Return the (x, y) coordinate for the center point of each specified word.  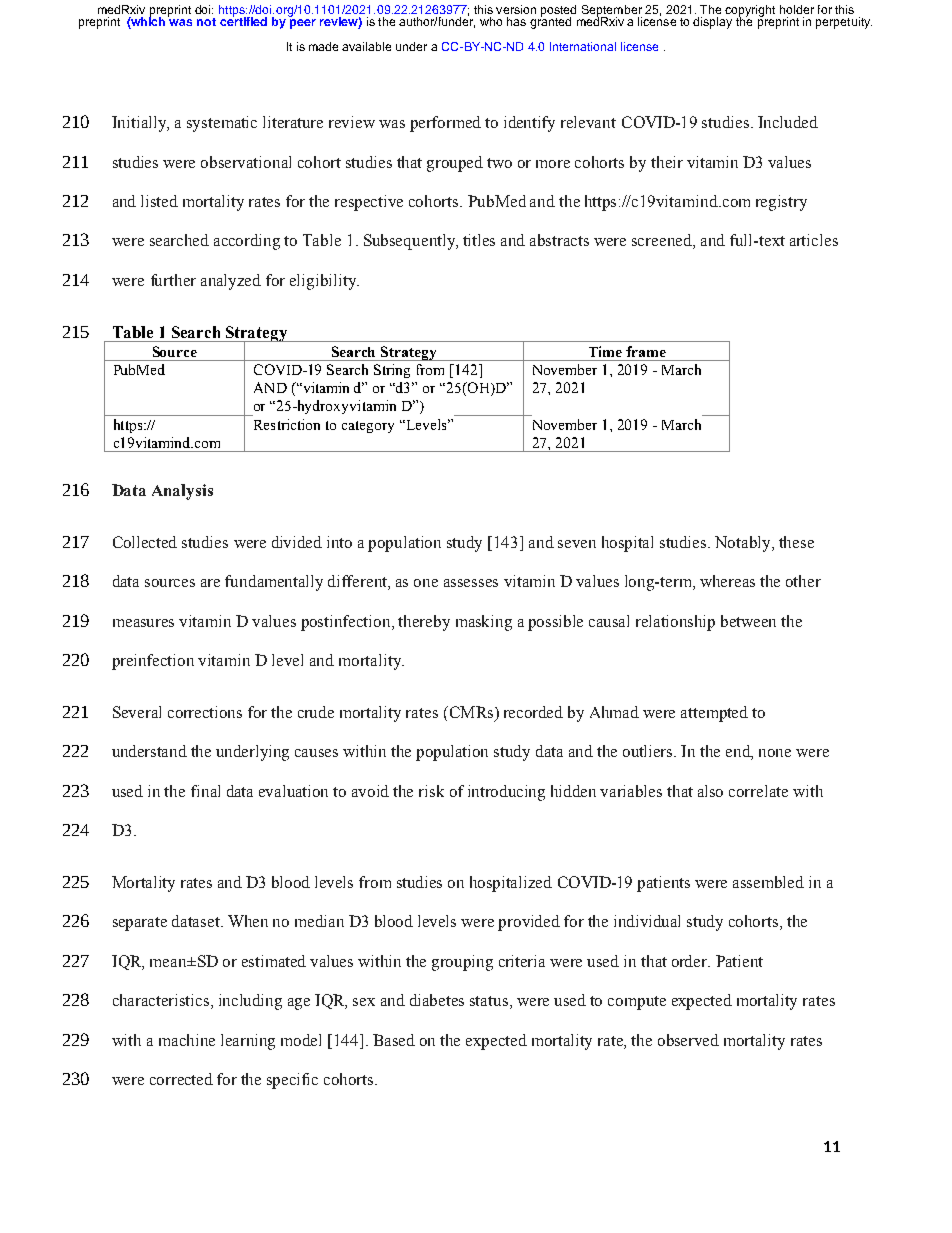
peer (303, 24)
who (491, 21)
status (490, 1002)
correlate (758, 791)
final (205, 791)
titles (479, 240)
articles (814, 240)
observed (688, 1040)
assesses (471, 583)
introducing (506, 793)
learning (248, 1042)
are (210, 583)
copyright (750, 12)
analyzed (231, 282)
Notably (744, 544)
